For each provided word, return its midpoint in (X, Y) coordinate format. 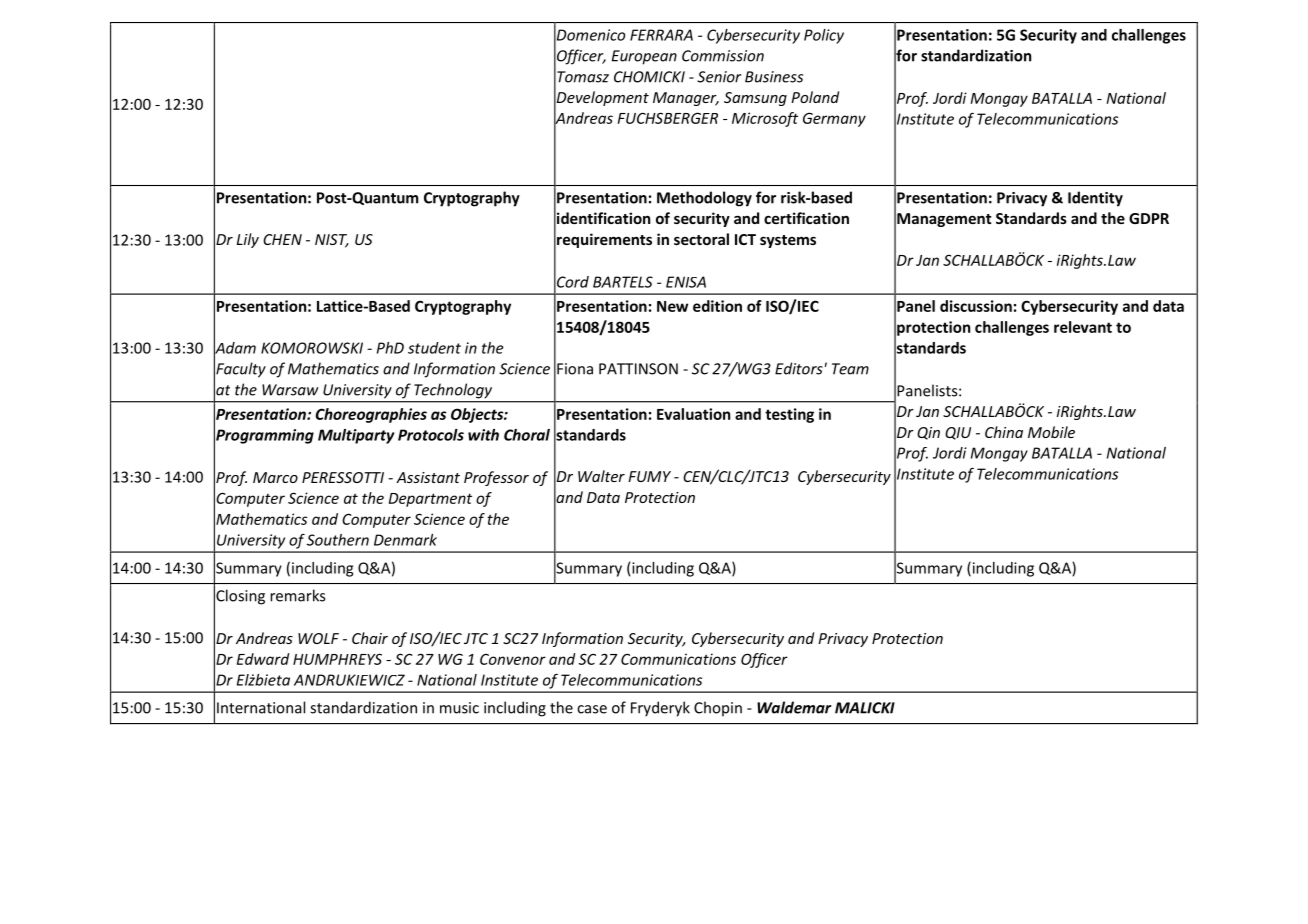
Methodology (704, 199)
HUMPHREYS (337, 659)
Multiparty (356, 436)
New (672, 306)
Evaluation (693, 414)
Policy (824, 36)
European (644, 57)
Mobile (1051, 432)
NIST (332, 241)
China (1004, 432)
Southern (338, 540)
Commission (723, 56)
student (434, 348)
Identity (1095, 199)
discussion (976, 306)
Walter (601, 476)
